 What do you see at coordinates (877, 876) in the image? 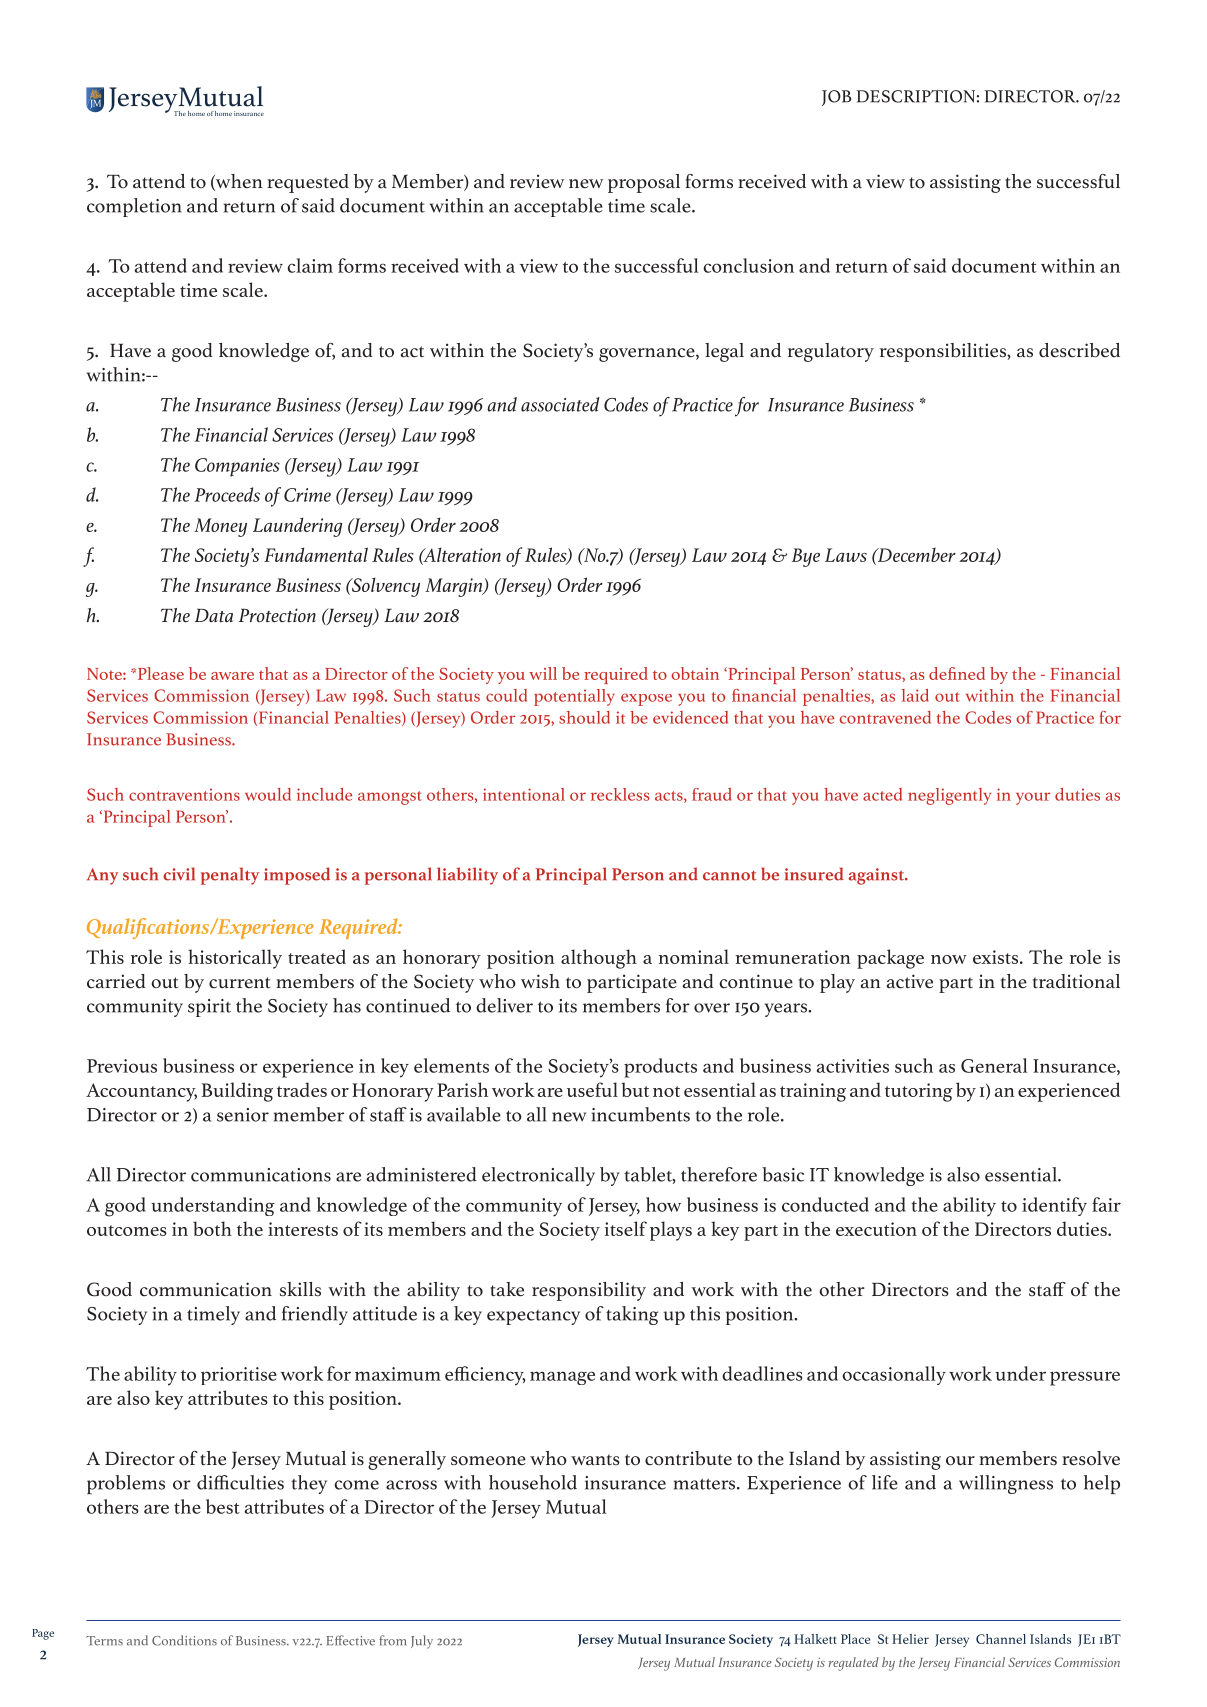
I see `against` at bounding box center [877, 876].
